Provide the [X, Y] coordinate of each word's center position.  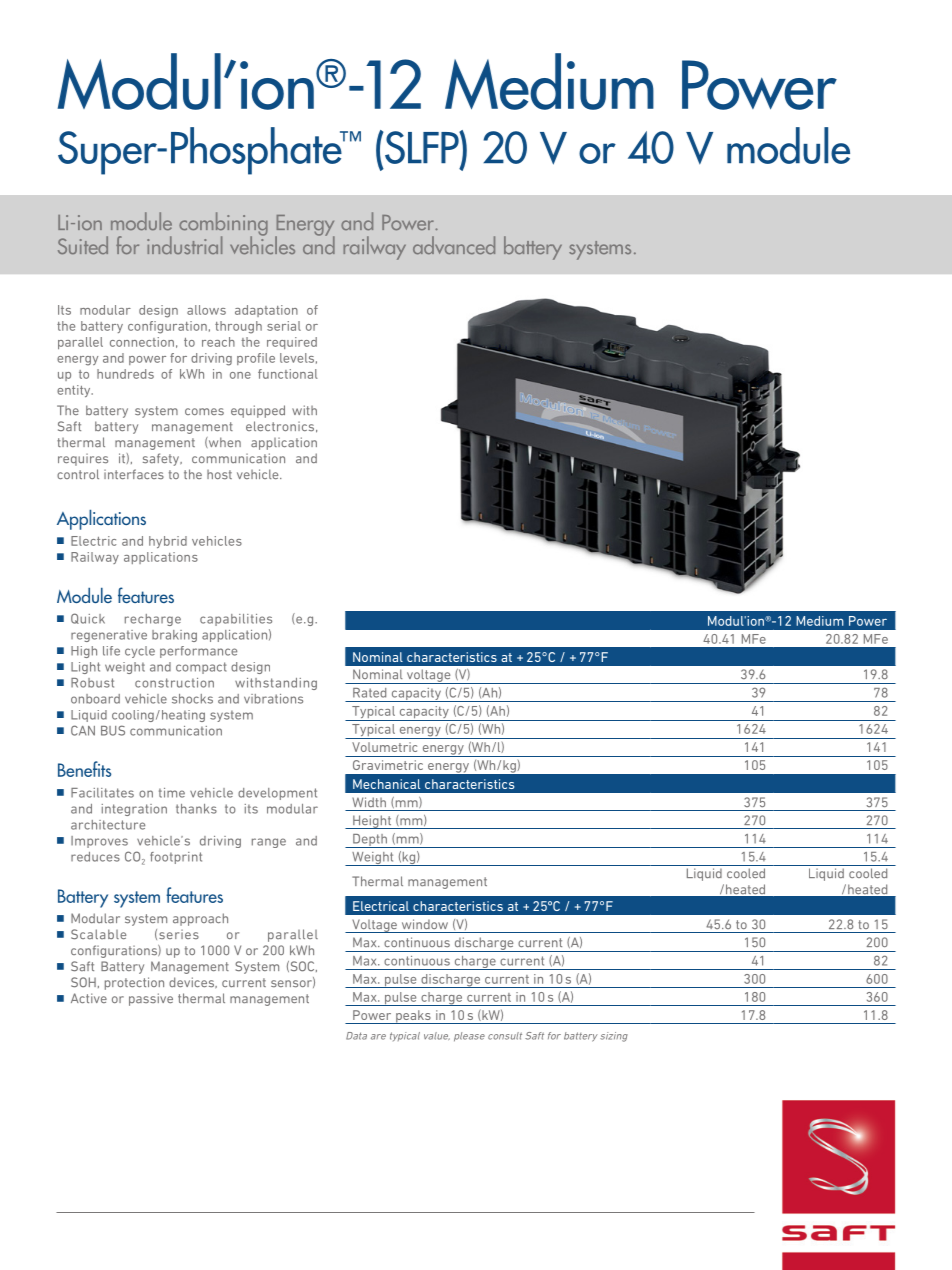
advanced [454, 245]
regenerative [109, 636]
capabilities [236, 620]
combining [223, 225]
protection [134, 983]
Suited [83, 245]
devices [192, 982]
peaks [413, 1017]
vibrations [273, 699]
